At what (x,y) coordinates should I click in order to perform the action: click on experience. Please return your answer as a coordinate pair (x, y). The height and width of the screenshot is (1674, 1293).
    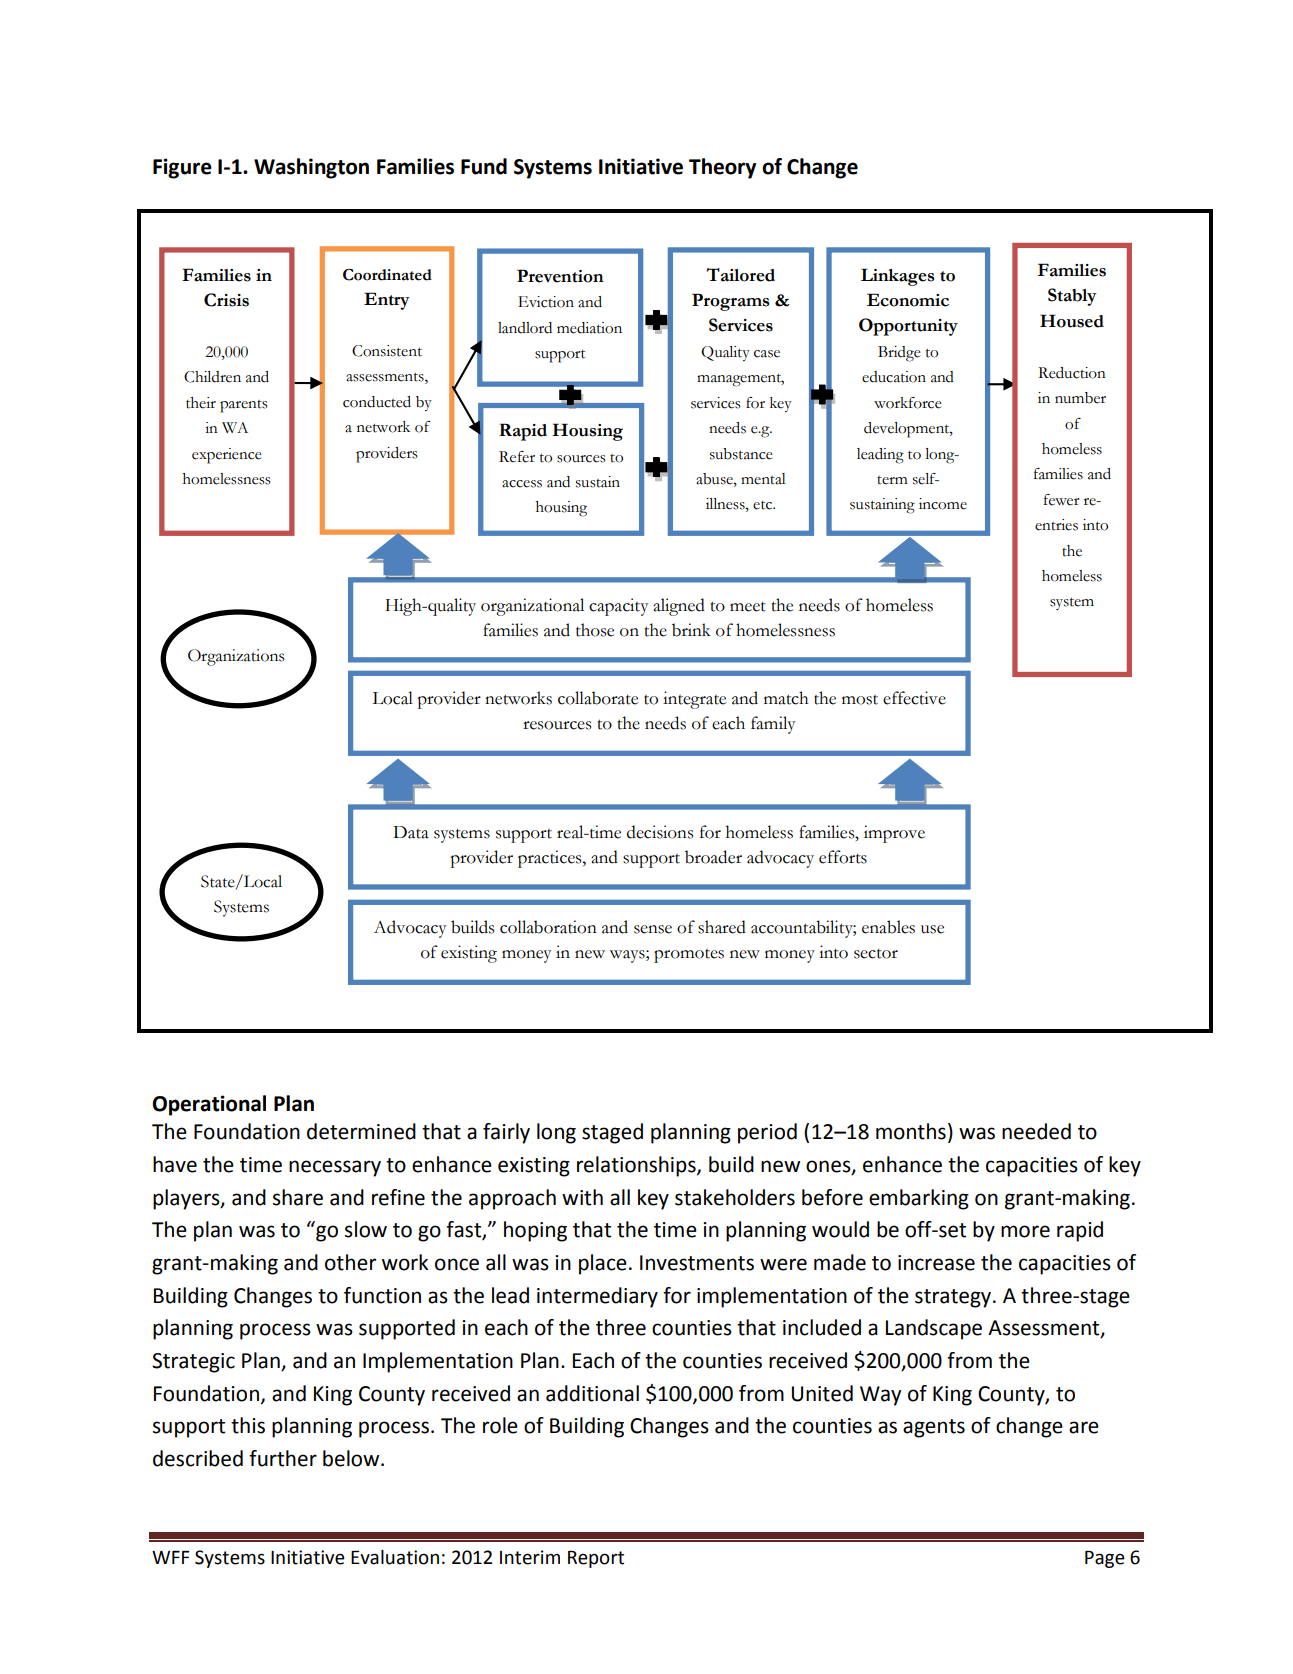
    Looking at the image, I should click on (227, 456).
